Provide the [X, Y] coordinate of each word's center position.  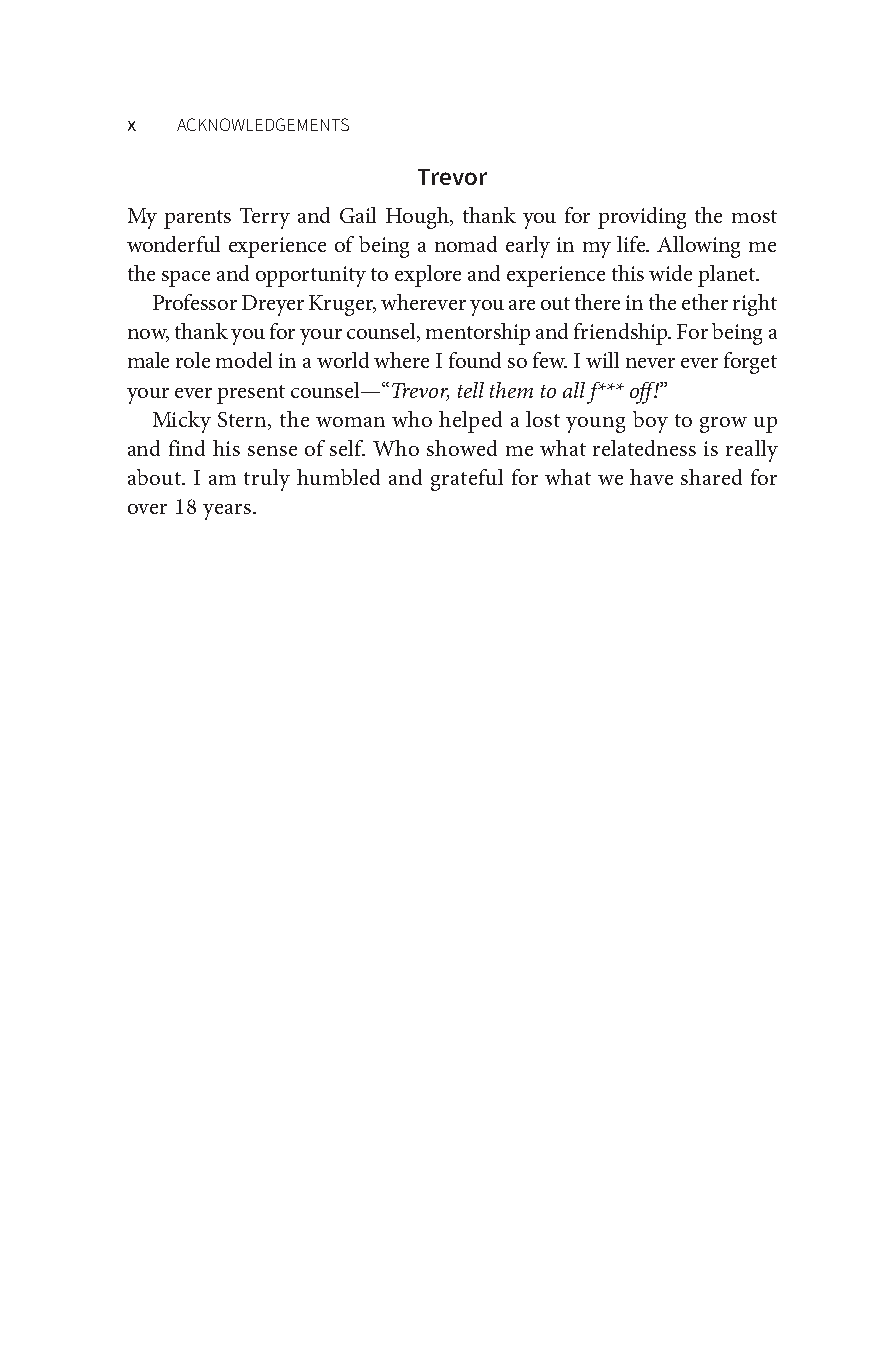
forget [750, 363]
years [227, 512]
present [251, 394]
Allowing [698, 247]
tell [471, 390]
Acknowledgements [263, 124]
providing [642, 218]
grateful [467, 480]
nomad [466, 244]
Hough [418, 218]
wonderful [173, 244]
